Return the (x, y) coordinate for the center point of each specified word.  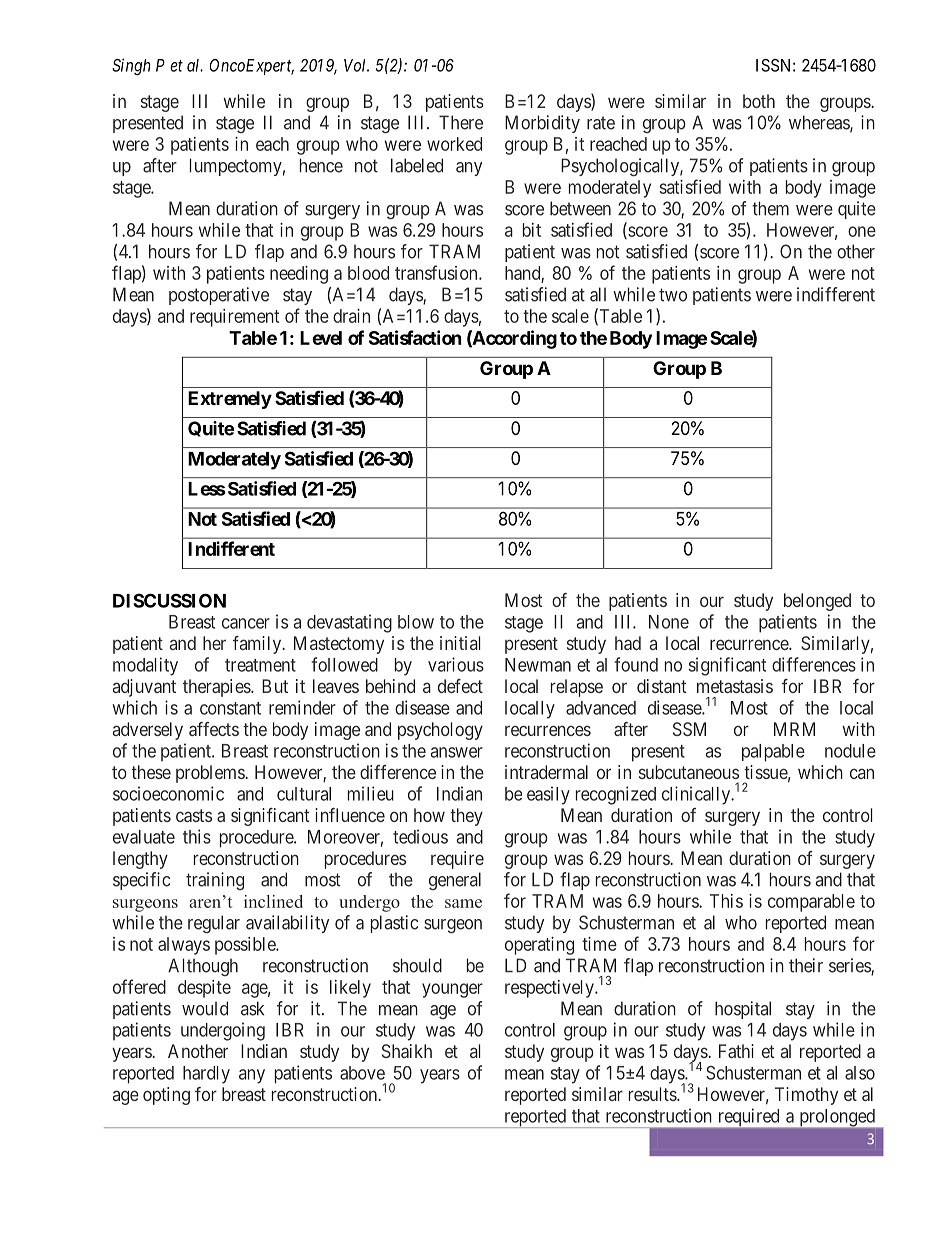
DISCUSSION (169, 600)
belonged (817, 602)
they (466, 817)
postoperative (219, 296)
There (461, 122)
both (759, 101)
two (673, 295)
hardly (206, 1075)
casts (194, 815)
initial (460, 643)
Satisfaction (415, 337)
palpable (773, 753)
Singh (131, 66)
